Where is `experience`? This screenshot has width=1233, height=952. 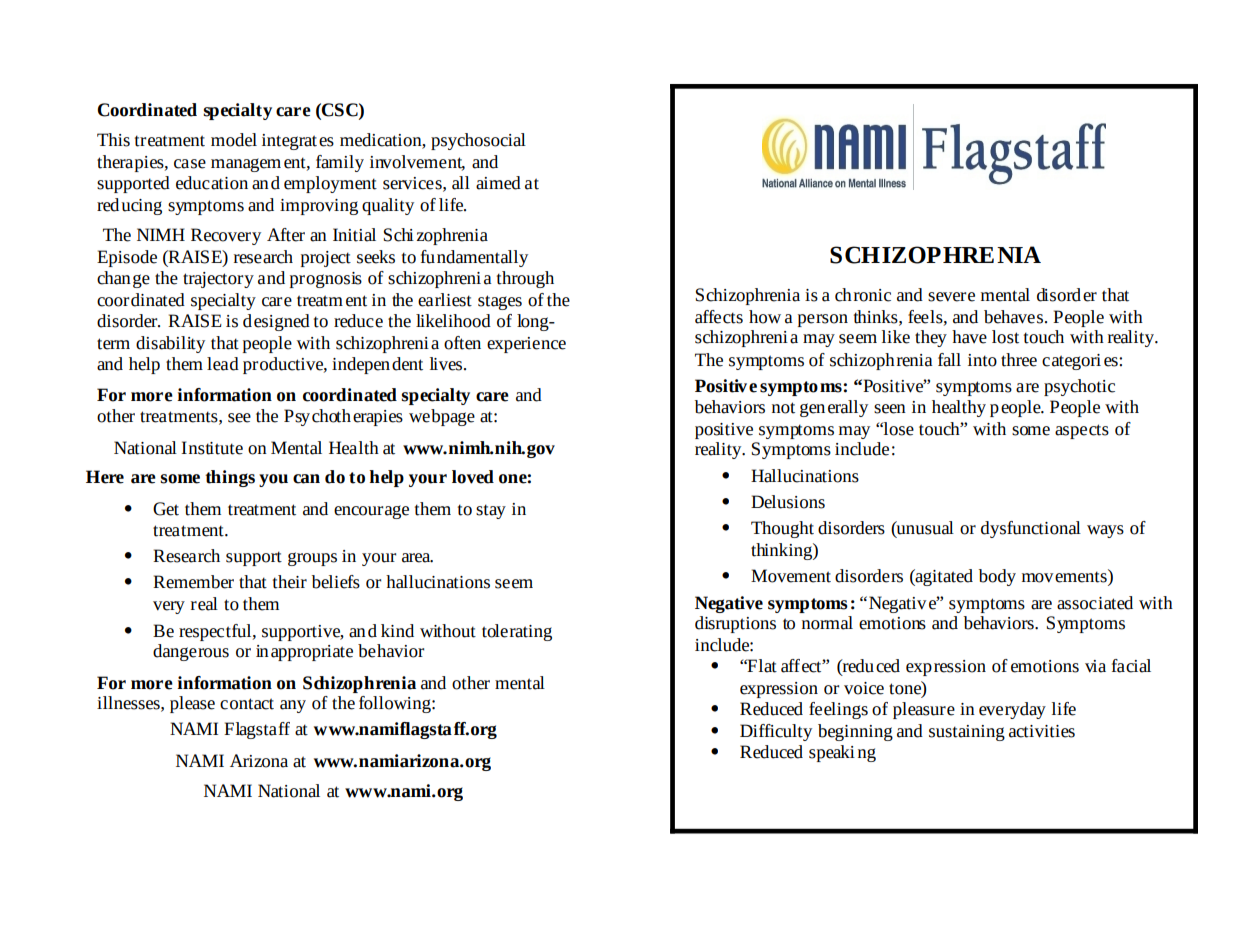 experience is located at coordinates (526, 345).
